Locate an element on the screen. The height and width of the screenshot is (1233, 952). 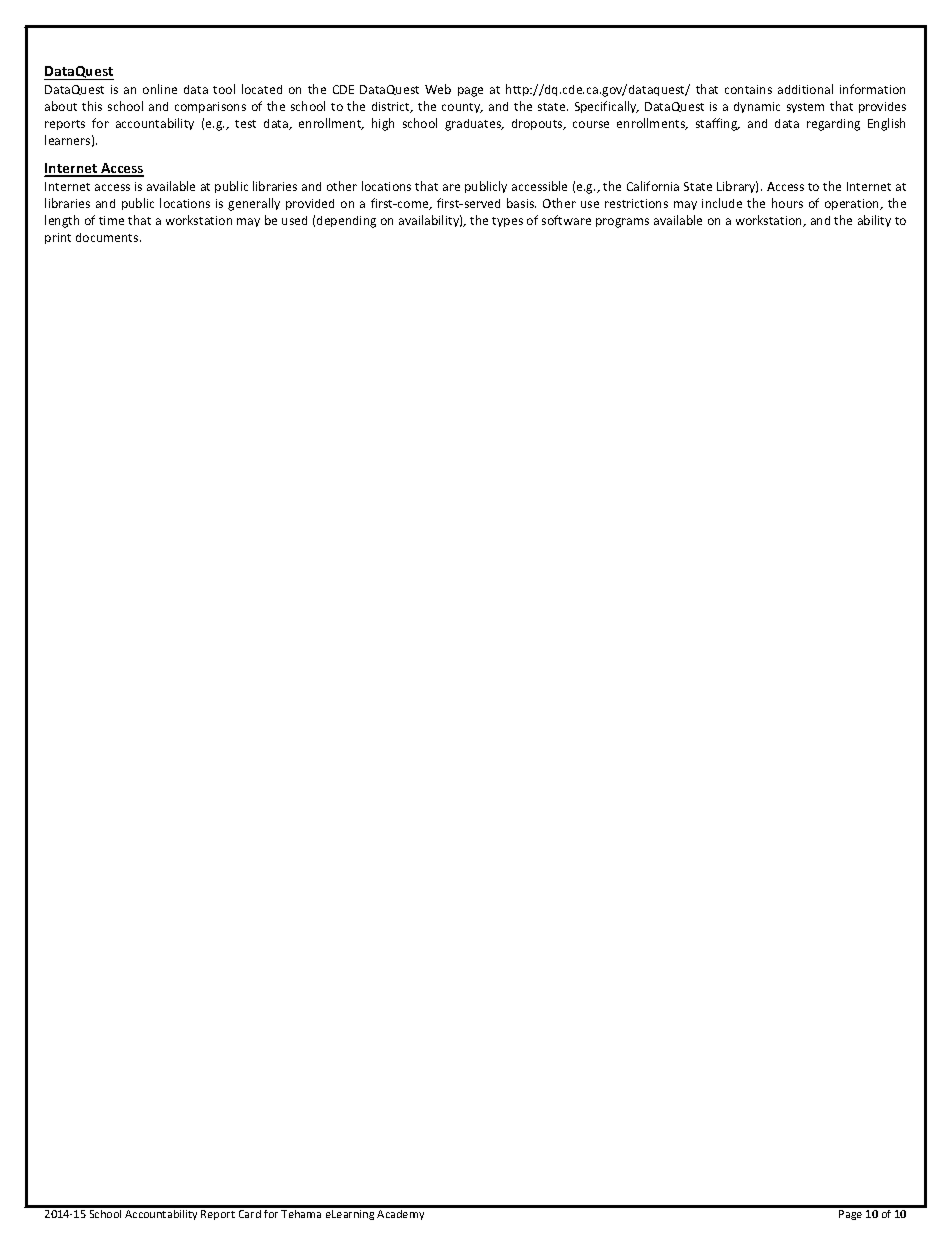
California is located at coordinates (653, 186).
